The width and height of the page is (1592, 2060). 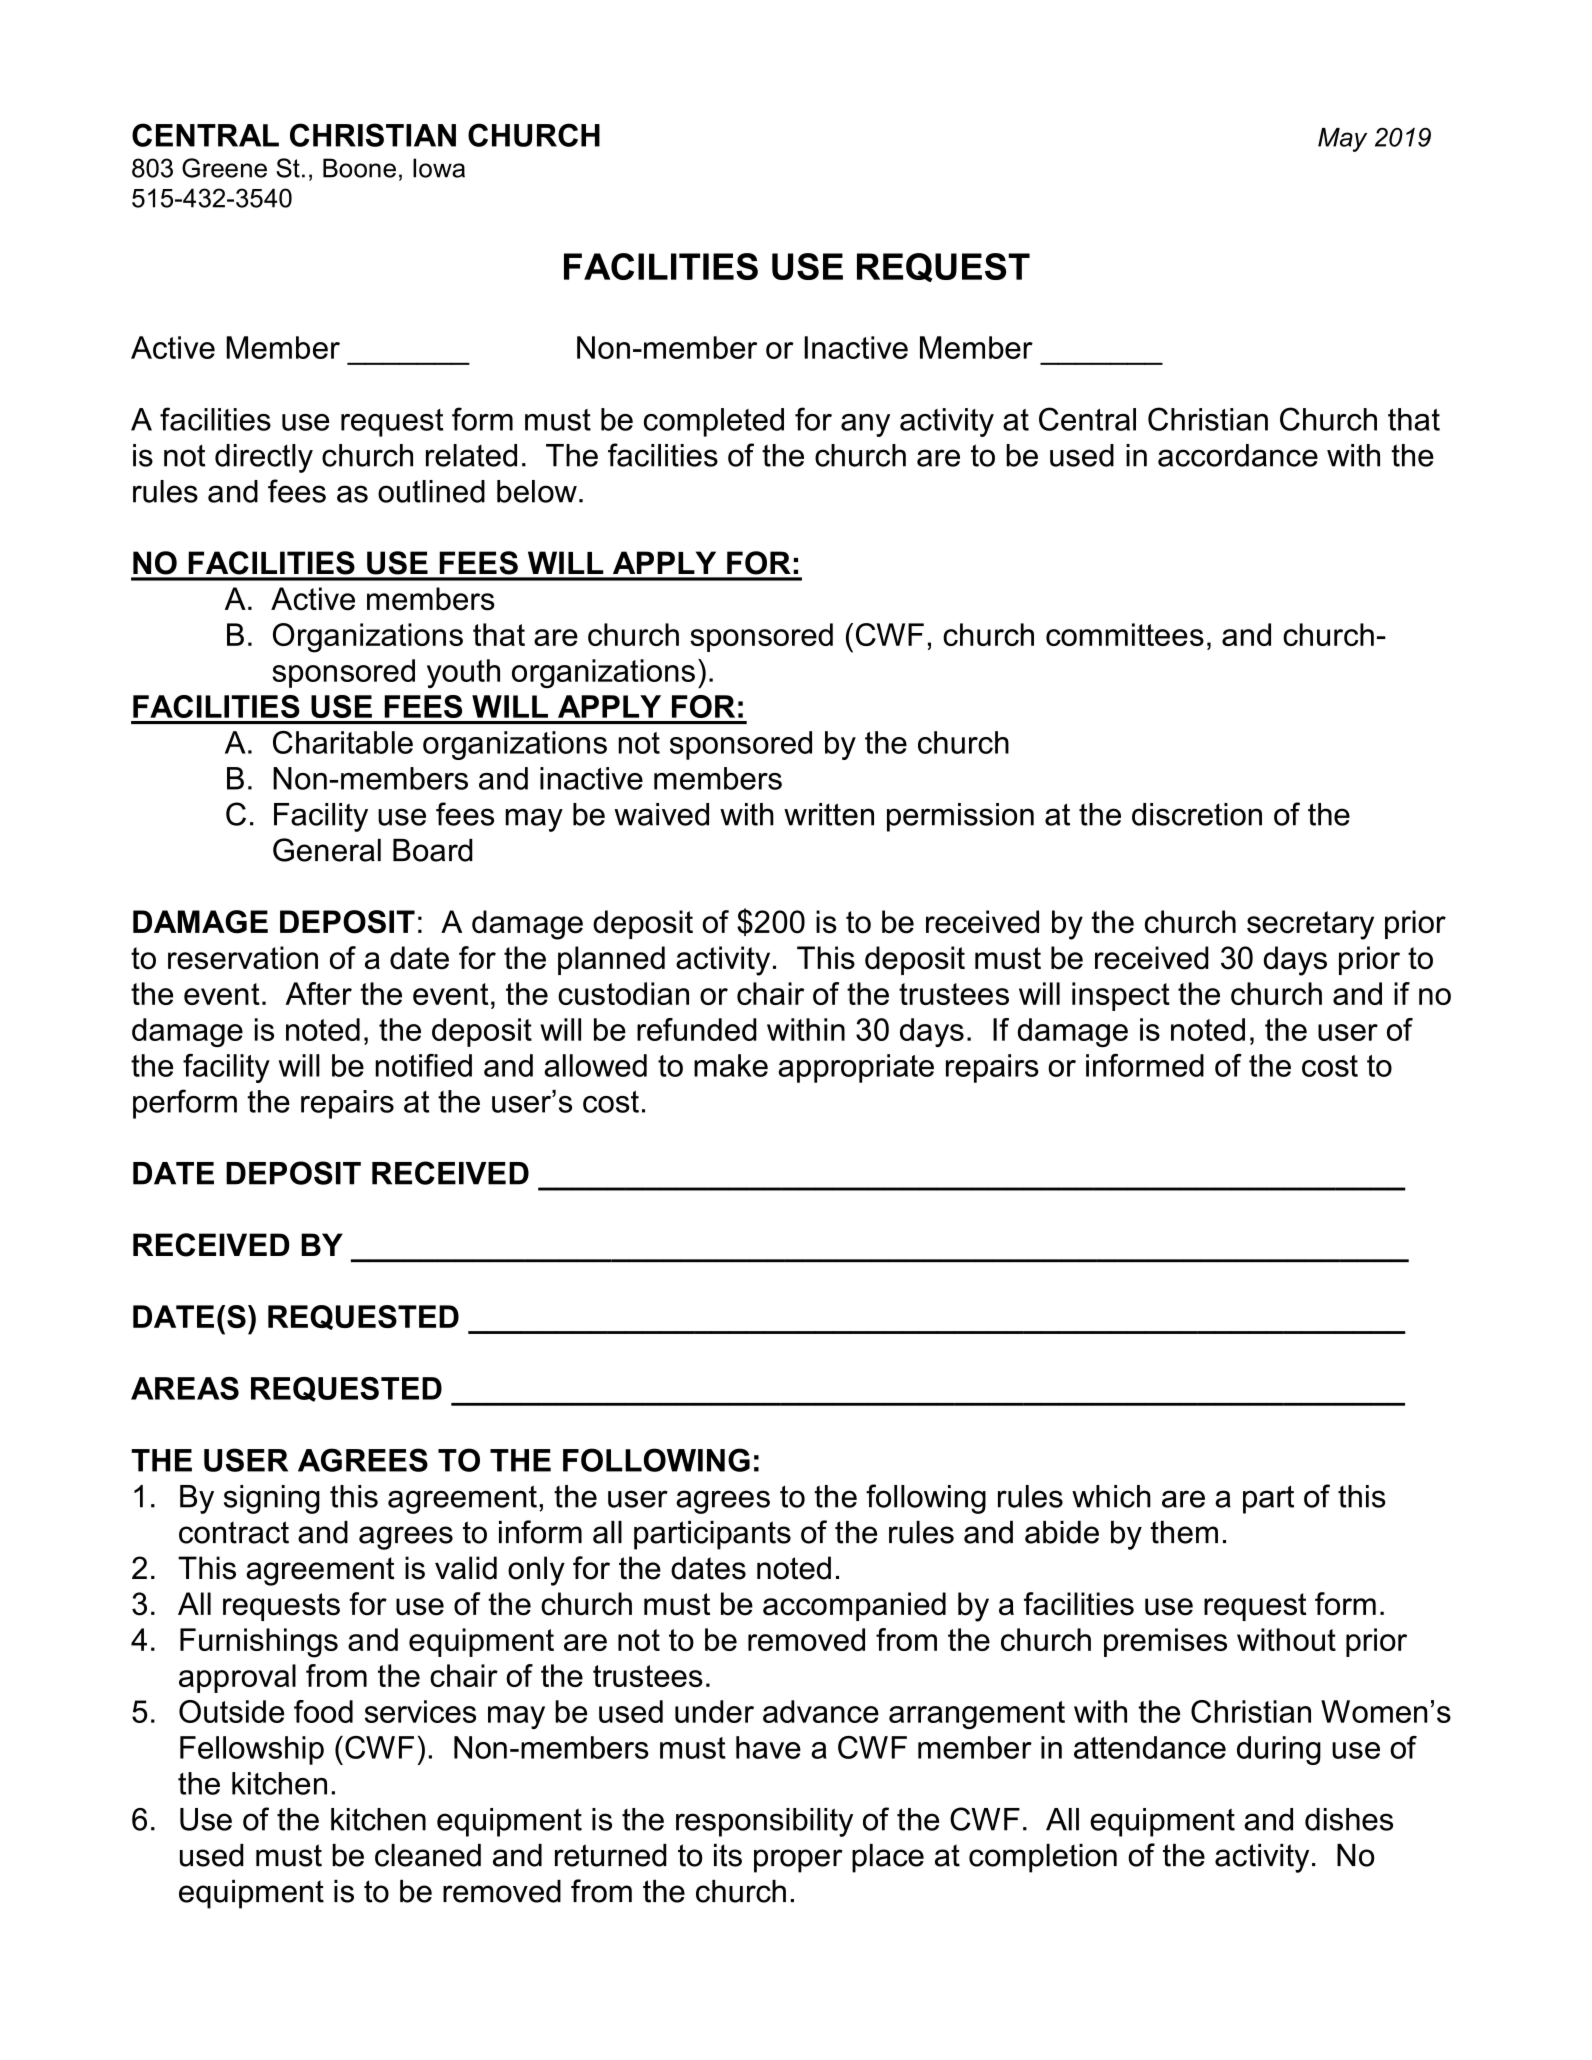 What do you see at coordinates (714, 422) in the page?
I see `completed` at bounding box center [714, 422].
